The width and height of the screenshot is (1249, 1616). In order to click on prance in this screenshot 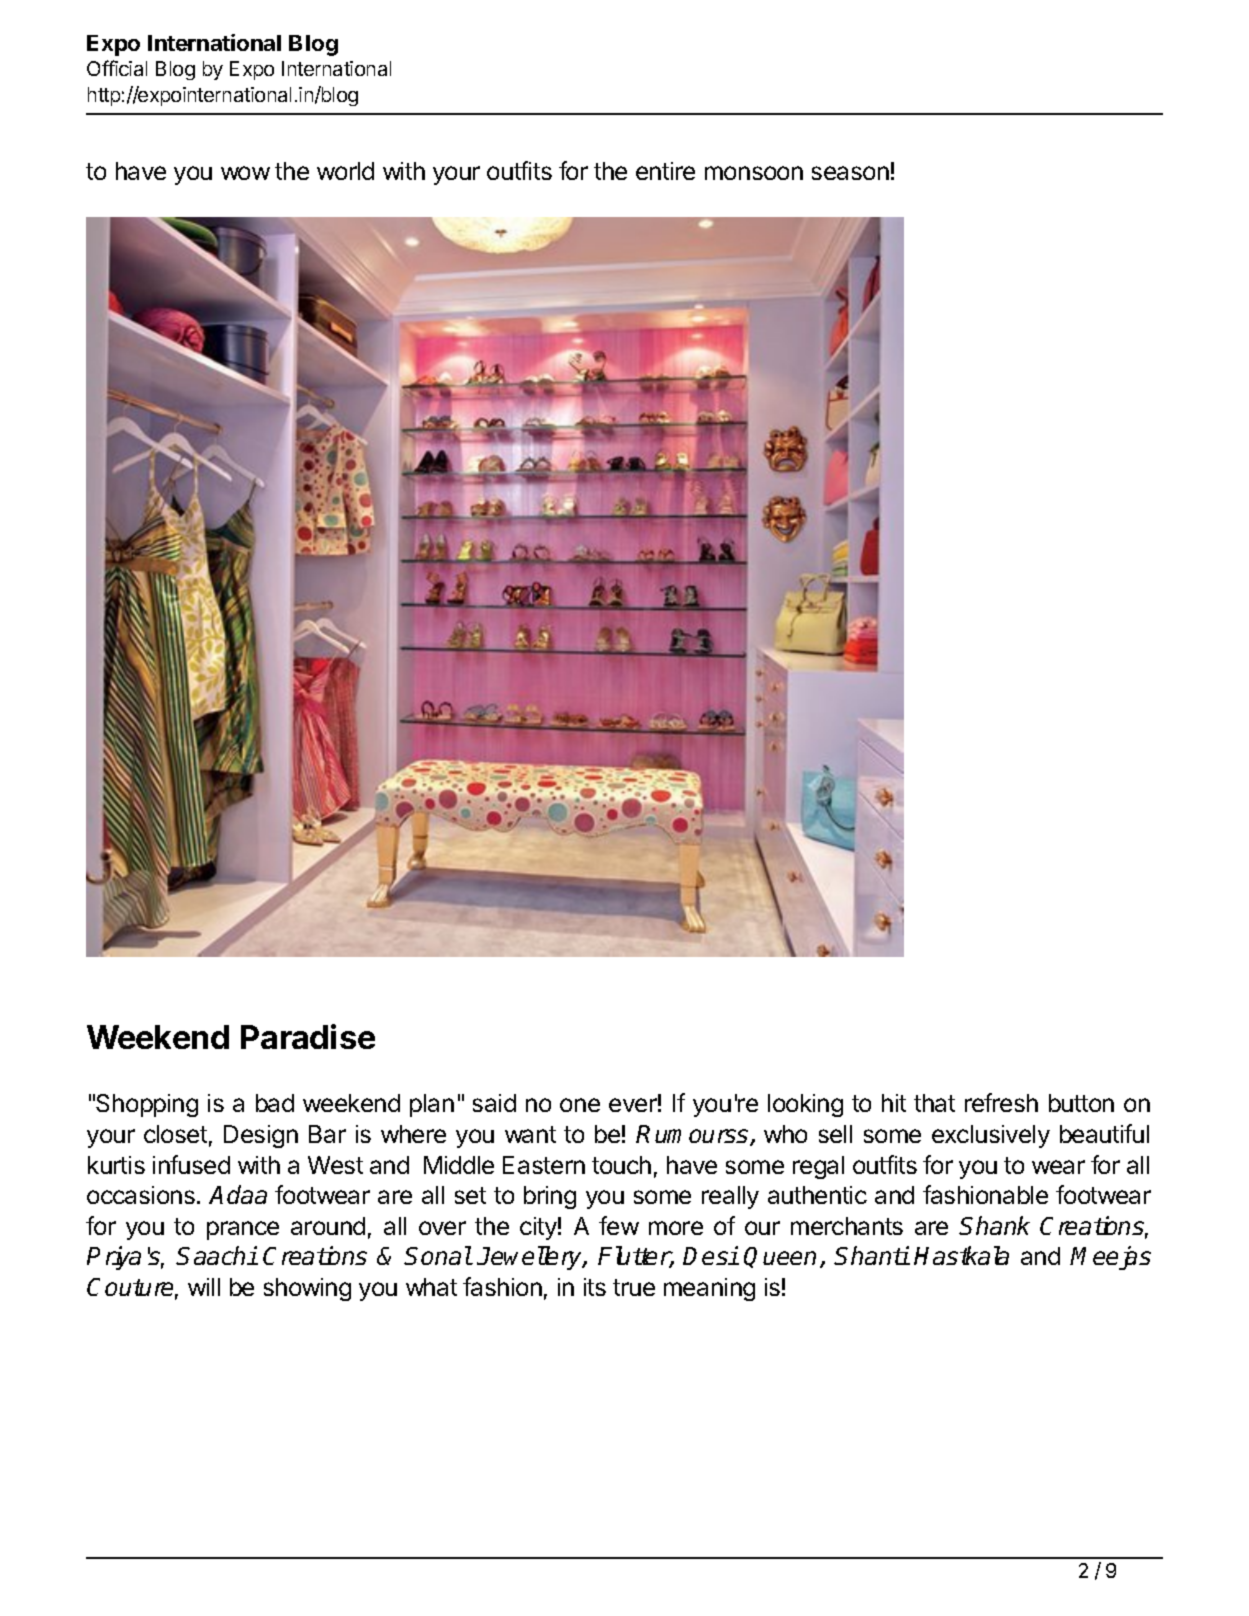, I will do `click(243, 1230)`.
